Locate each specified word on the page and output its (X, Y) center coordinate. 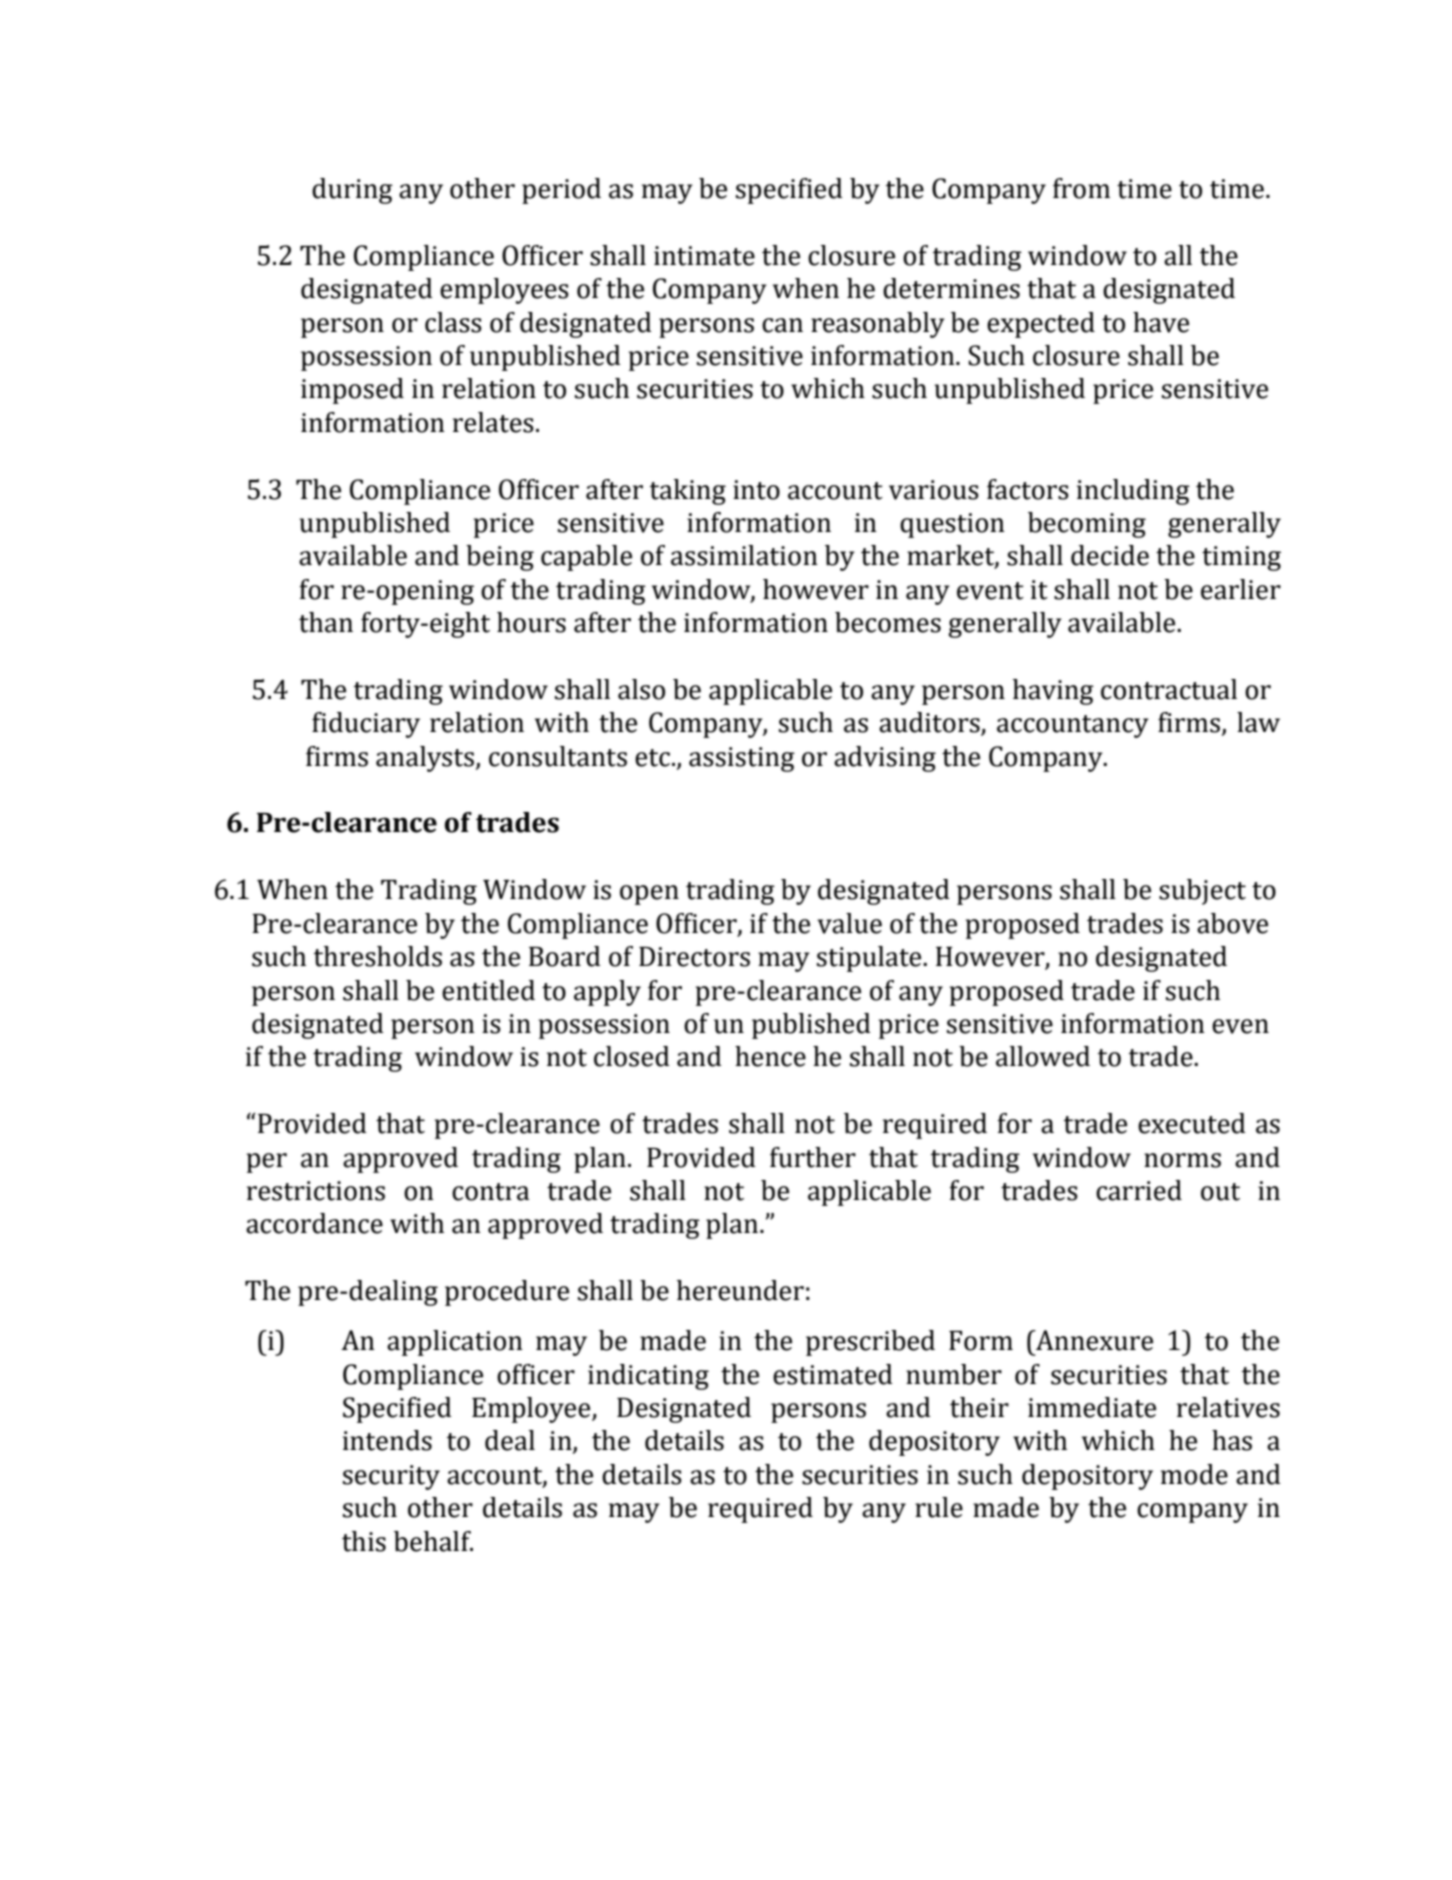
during (352, 191)
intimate (704, 256)
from (1081, 188)
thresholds (378, 956)
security (391, 1477)
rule (939, 1507)
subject (1202, 892)
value (849, 923)
